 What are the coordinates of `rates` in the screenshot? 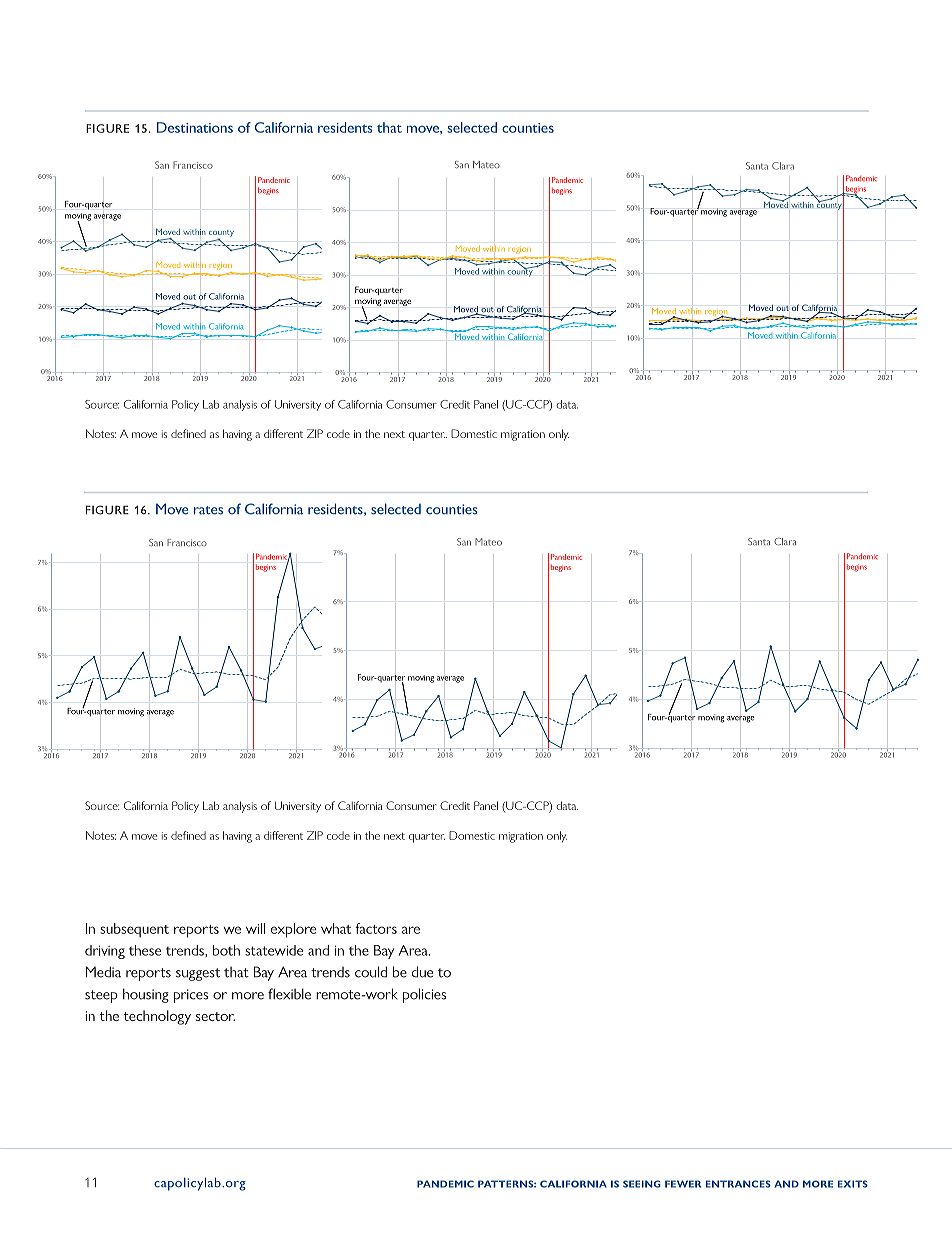 It's located at (208, 510).
